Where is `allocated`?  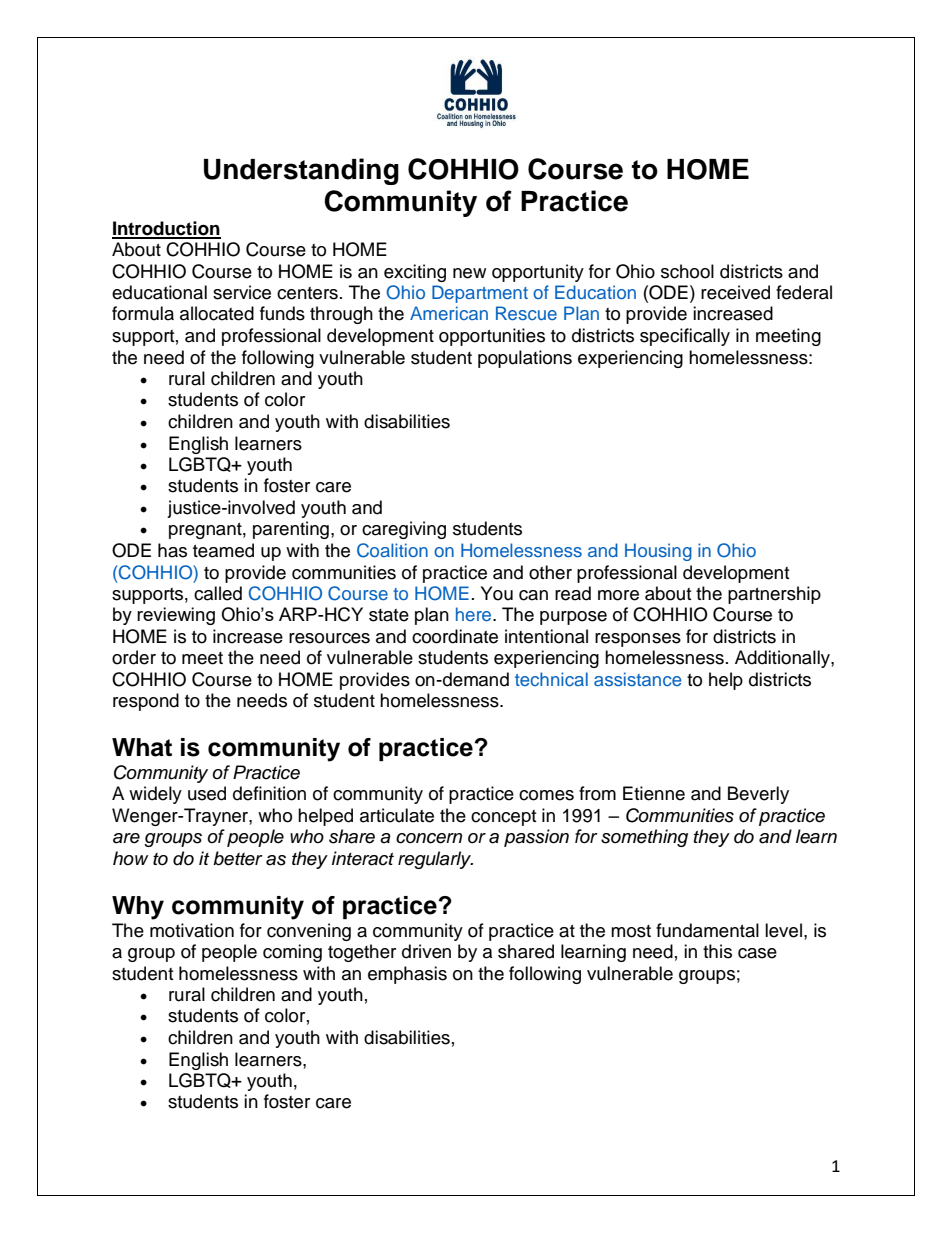
allocated is located at coordinates (217, 313).
